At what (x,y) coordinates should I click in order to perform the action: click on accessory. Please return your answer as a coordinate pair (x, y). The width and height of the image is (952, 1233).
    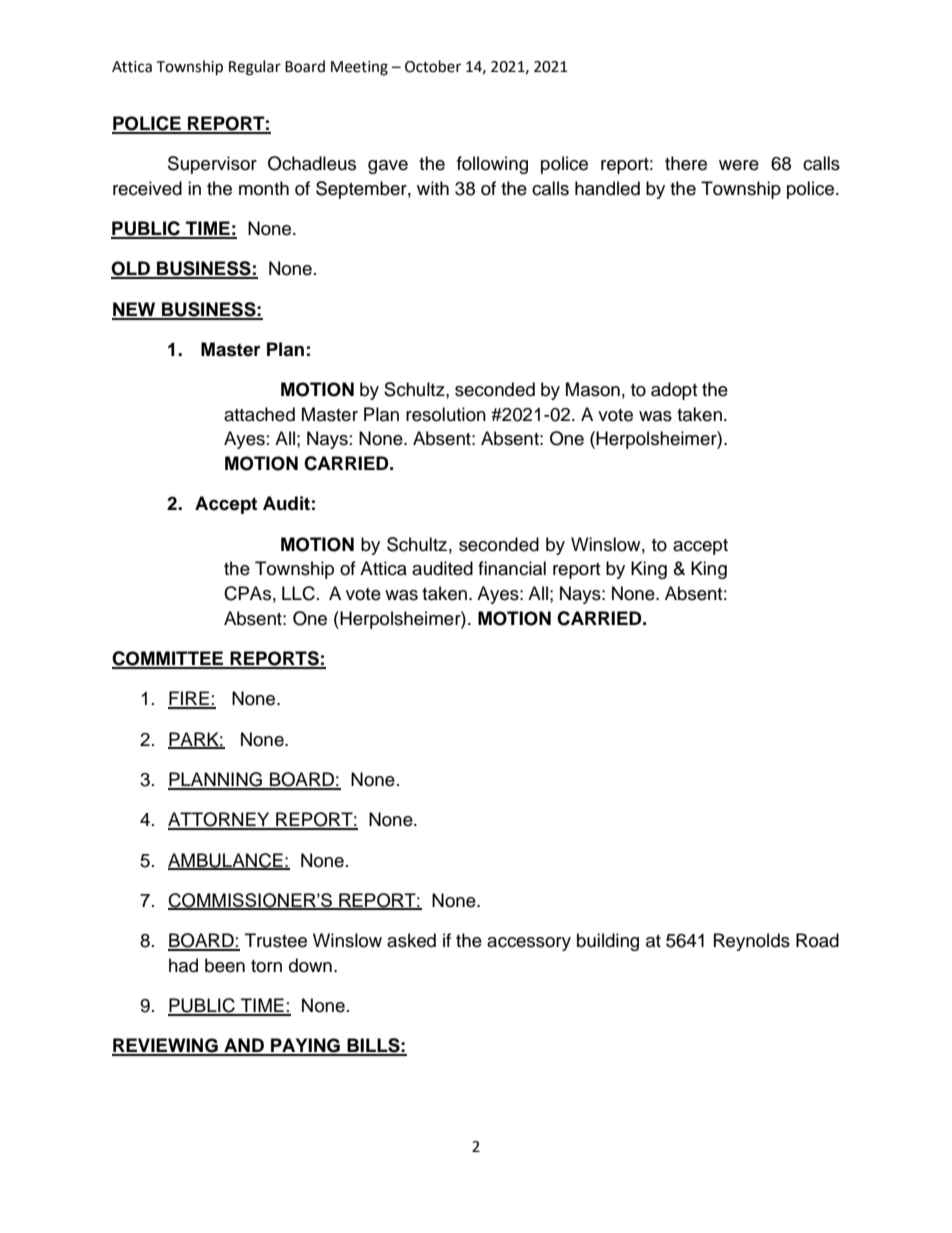
    Looking at the image, I should click on (529, 944).
